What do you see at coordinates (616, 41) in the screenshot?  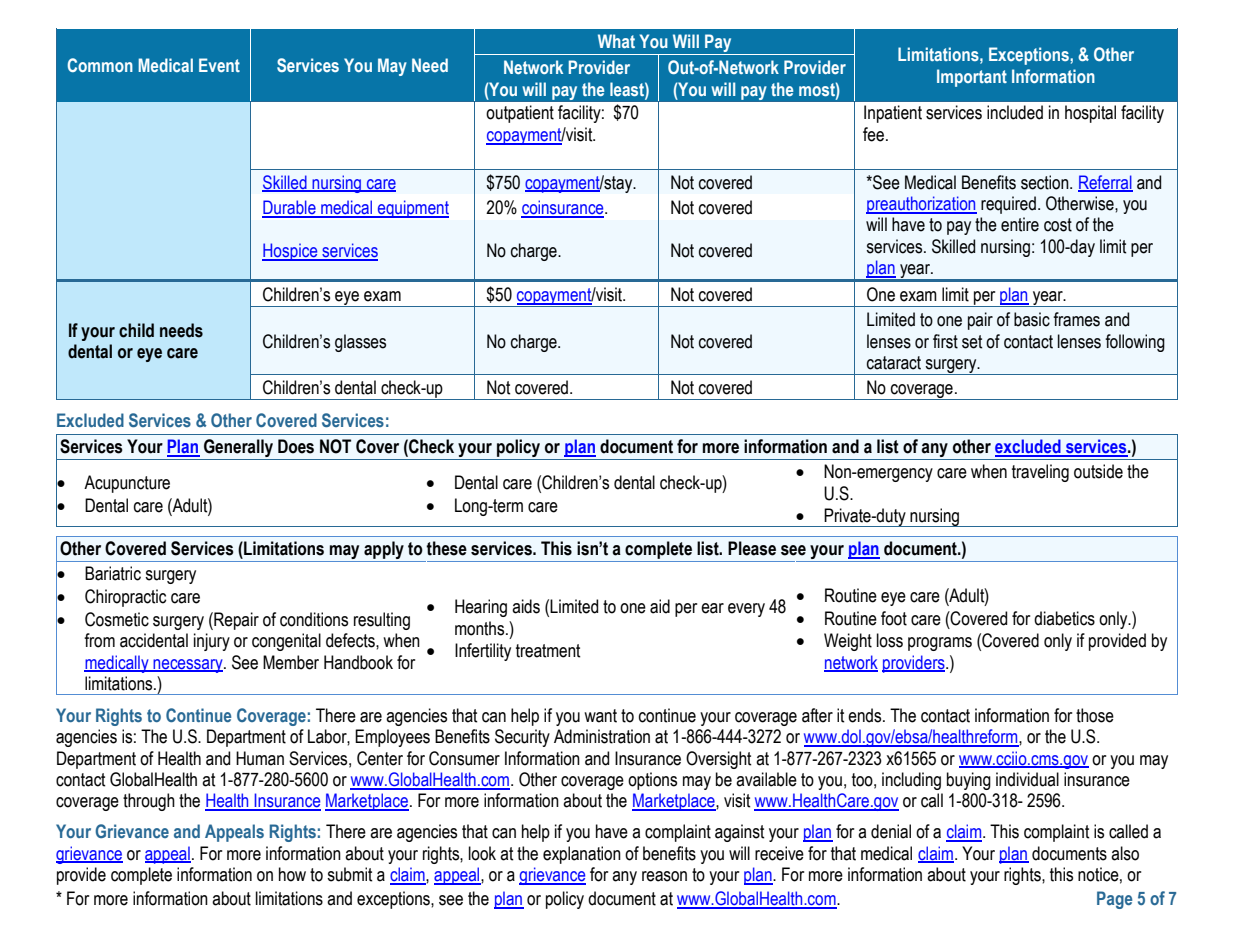 I see `What` at bounding box center [616, 41].
